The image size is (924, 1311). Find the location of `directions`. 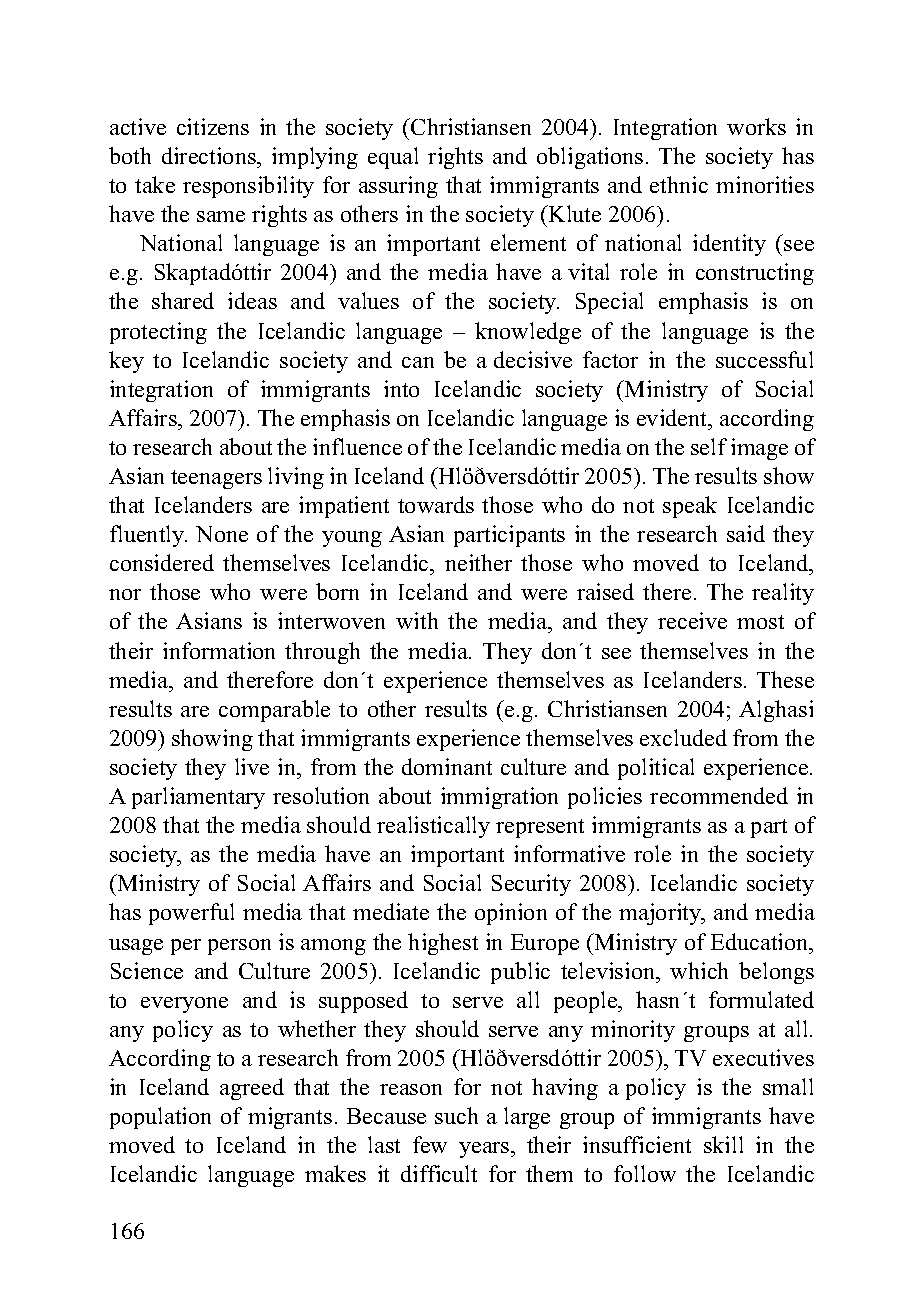

directions is located at coordinates (210, 155).
